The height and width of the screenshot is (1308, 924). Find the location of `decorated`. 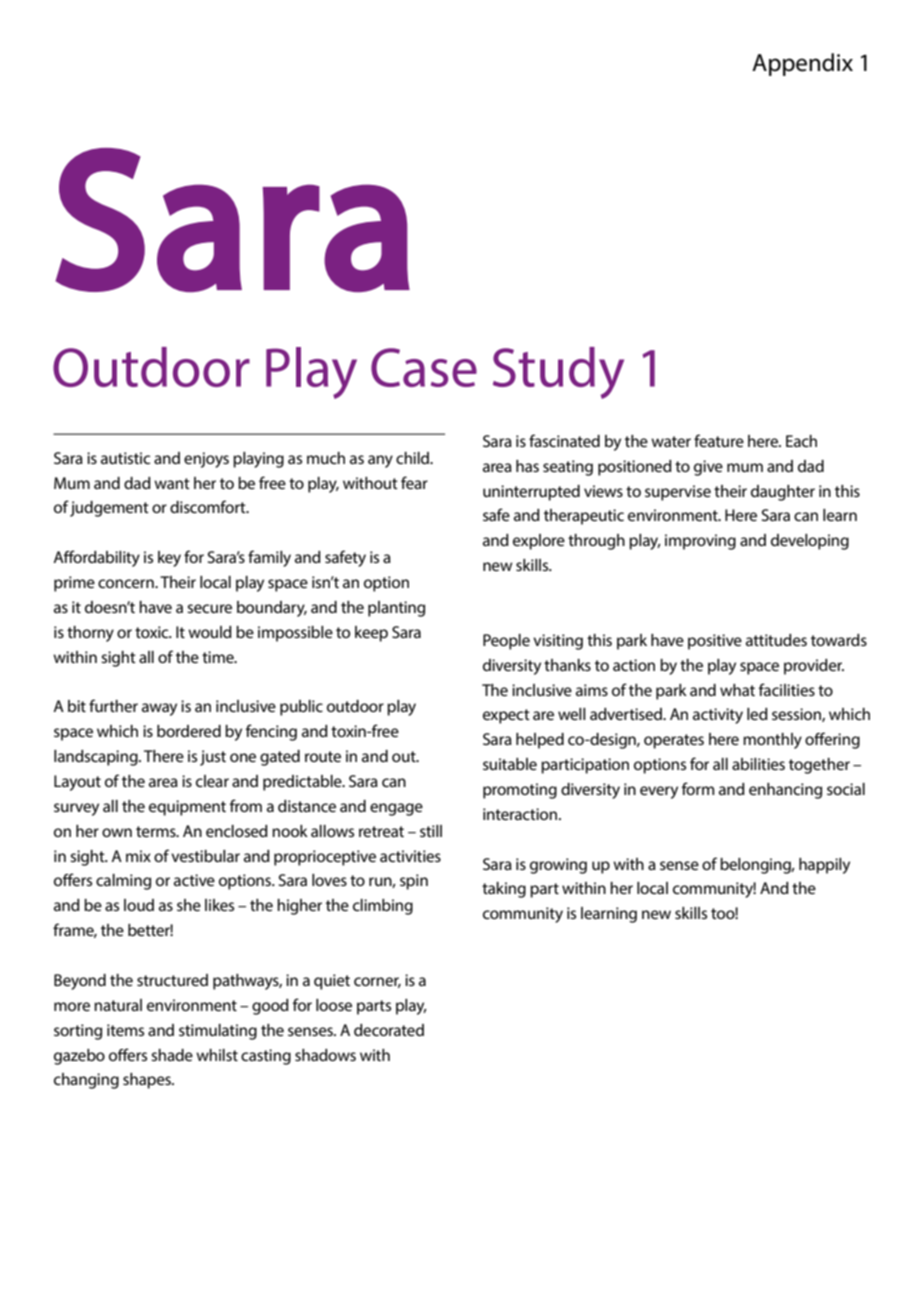

decorated is located at coordinates (389, 1030).
